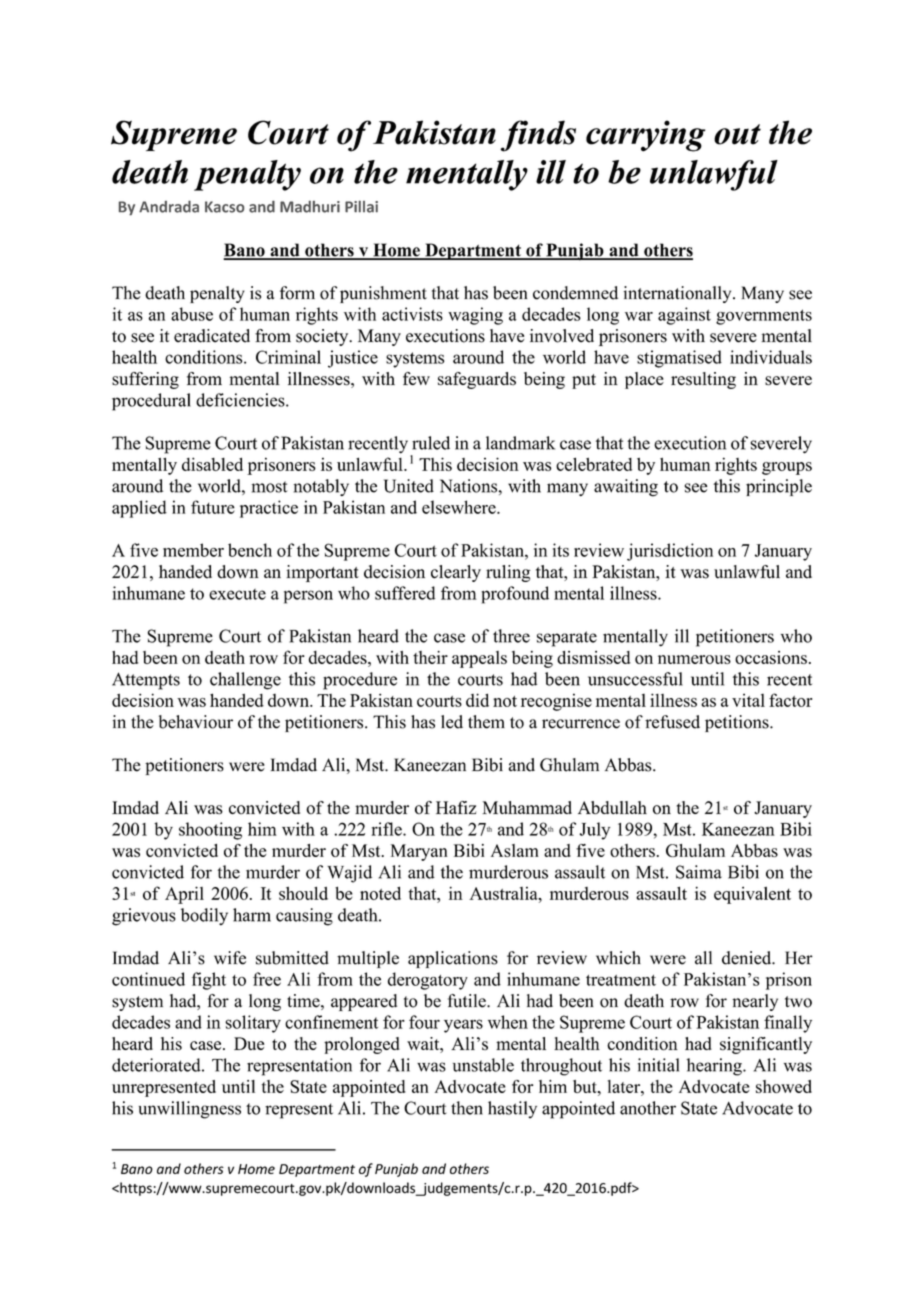 The width and height of the page is (924, 1309). Describe the element at coordinates (212, 336) in the page. I see `eradicated` at that location.
